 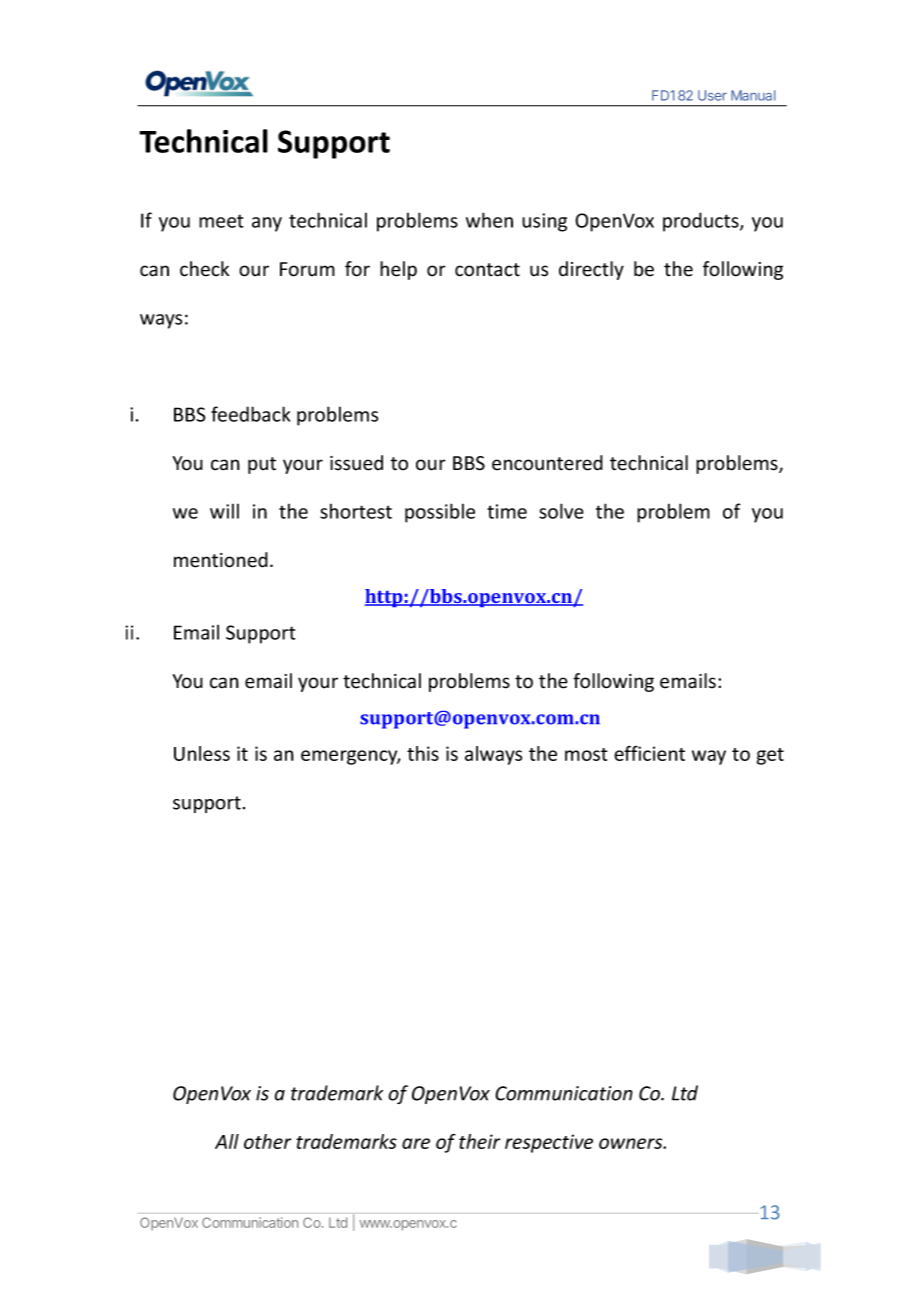 What do you see at coordinates (423, 753) in the screenshot?
I see `this` at bounding box center [423, 753].
